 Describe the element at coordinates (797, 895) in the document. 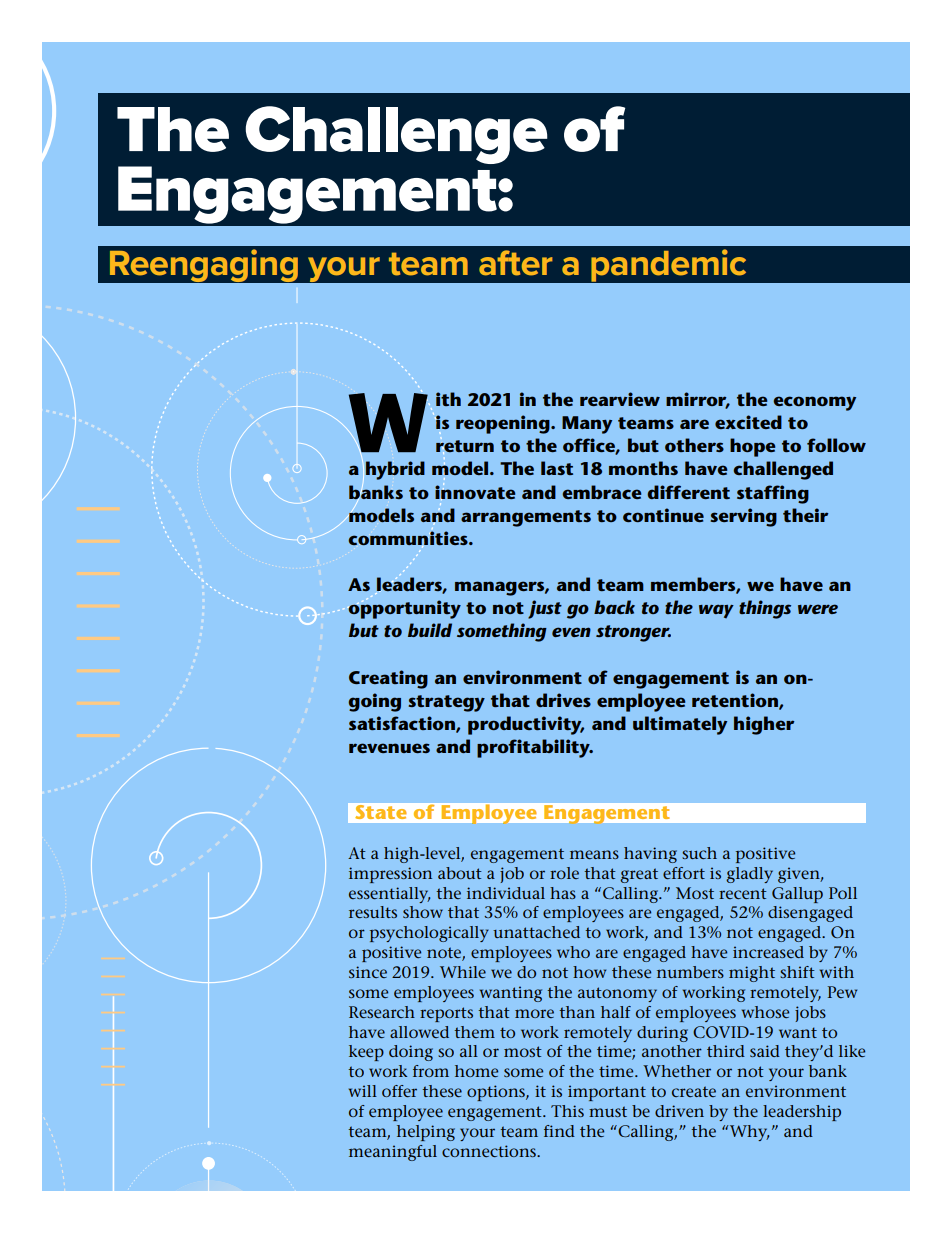

I see `Gallup` at that location.
